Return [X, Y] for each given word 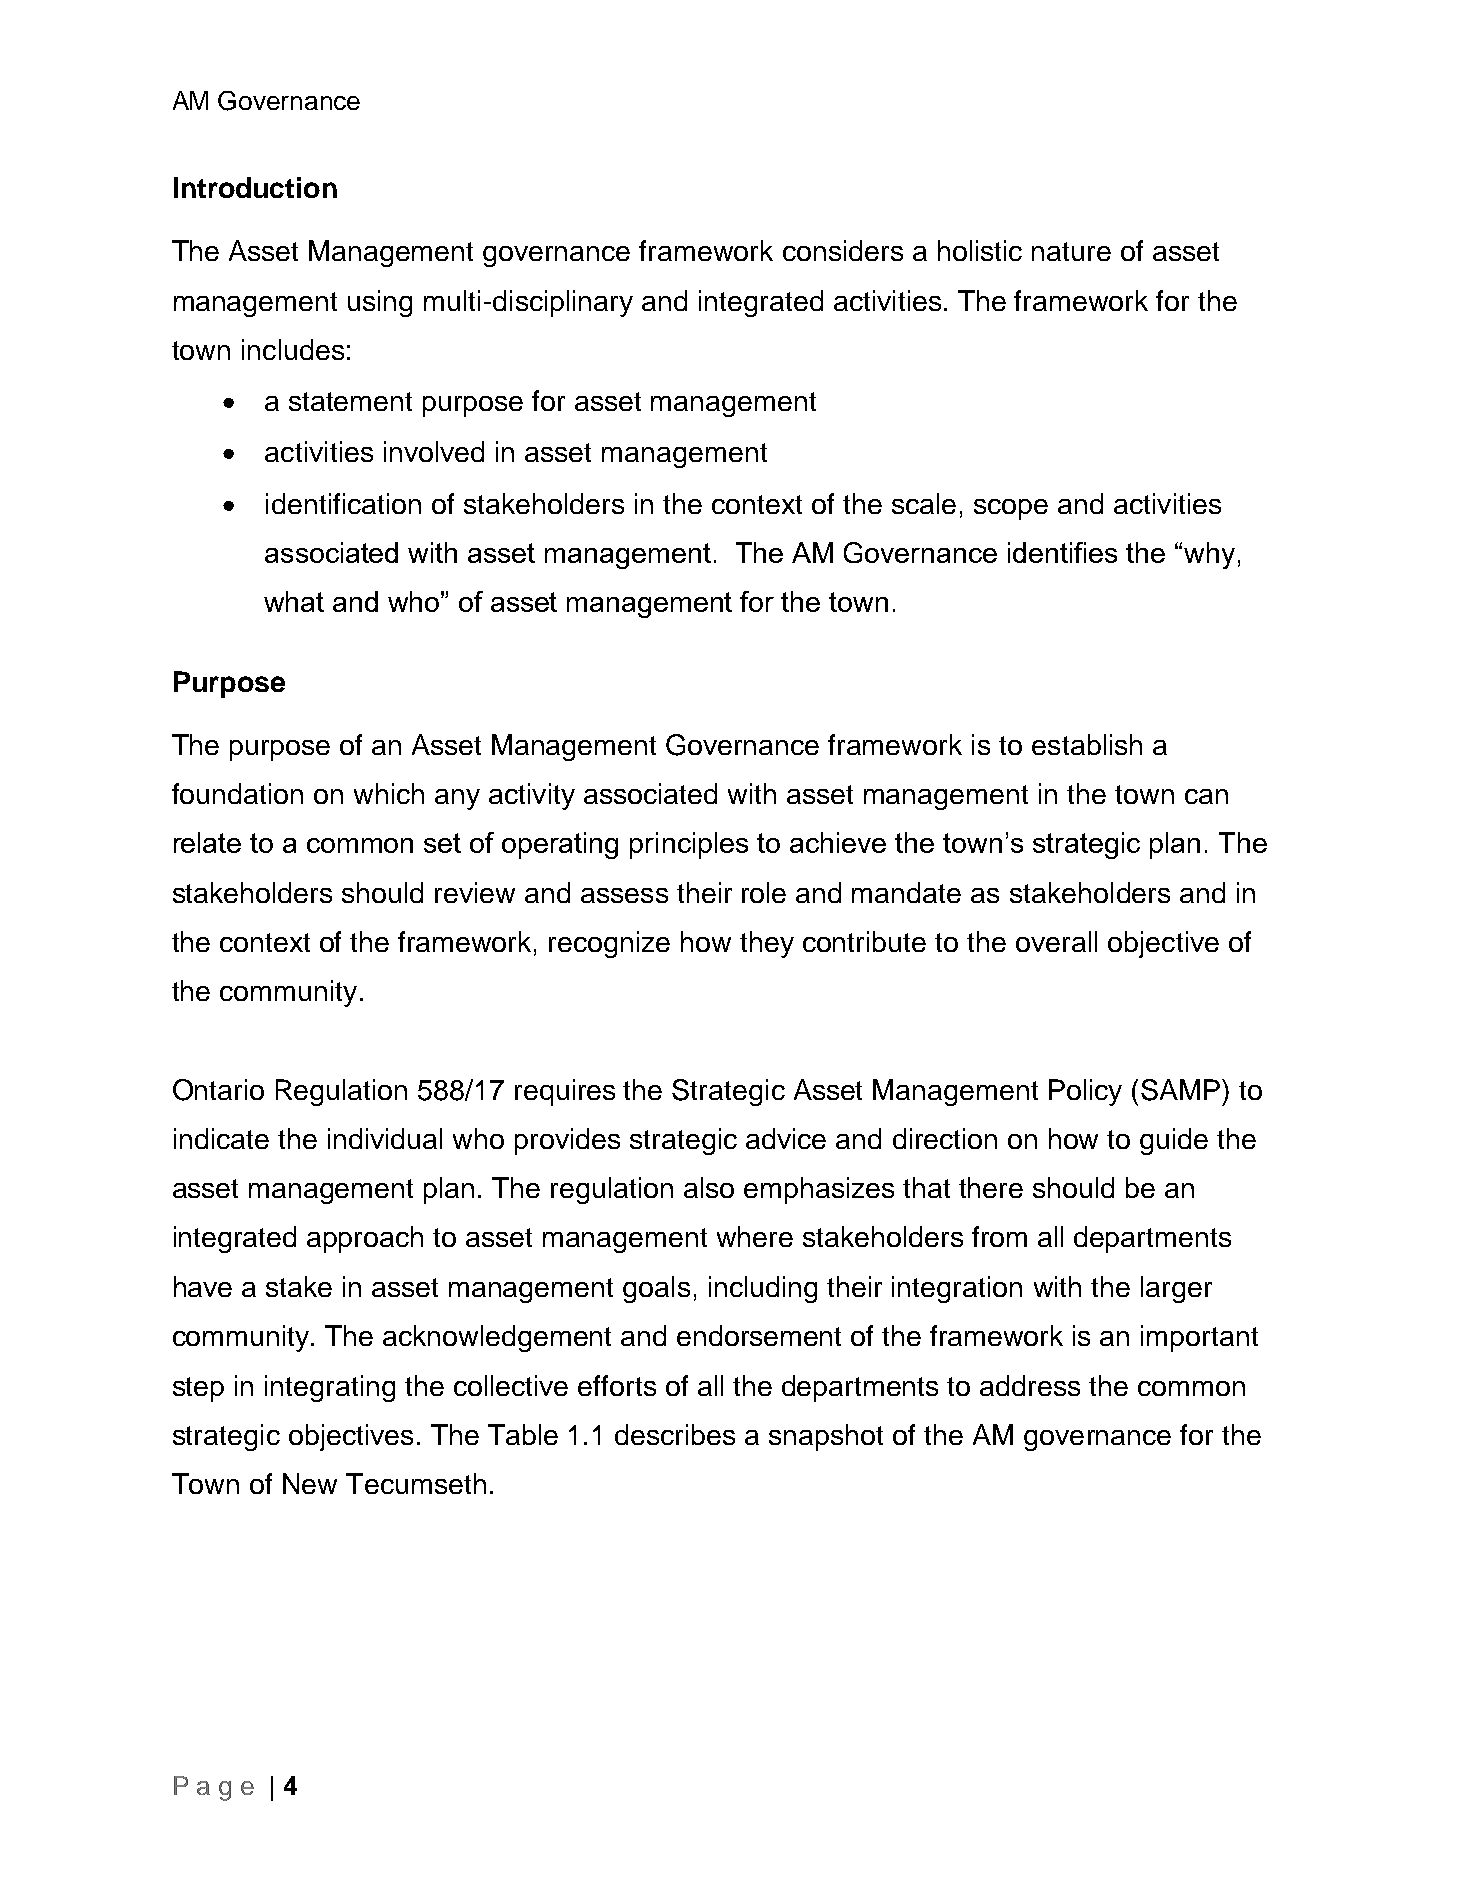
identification [343, 503]
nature [1071, 251]
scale [924, 503]
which [389, 793]
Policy [1085, 1092]
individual [385, 1138]
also [709, 1187]
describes [675, 1434]
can [1206, 796]
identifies [1062, 552]
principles [689, 845]
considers [843, 250]
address [1030, 1385]
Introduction [255, 187]
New [310, 1483]
